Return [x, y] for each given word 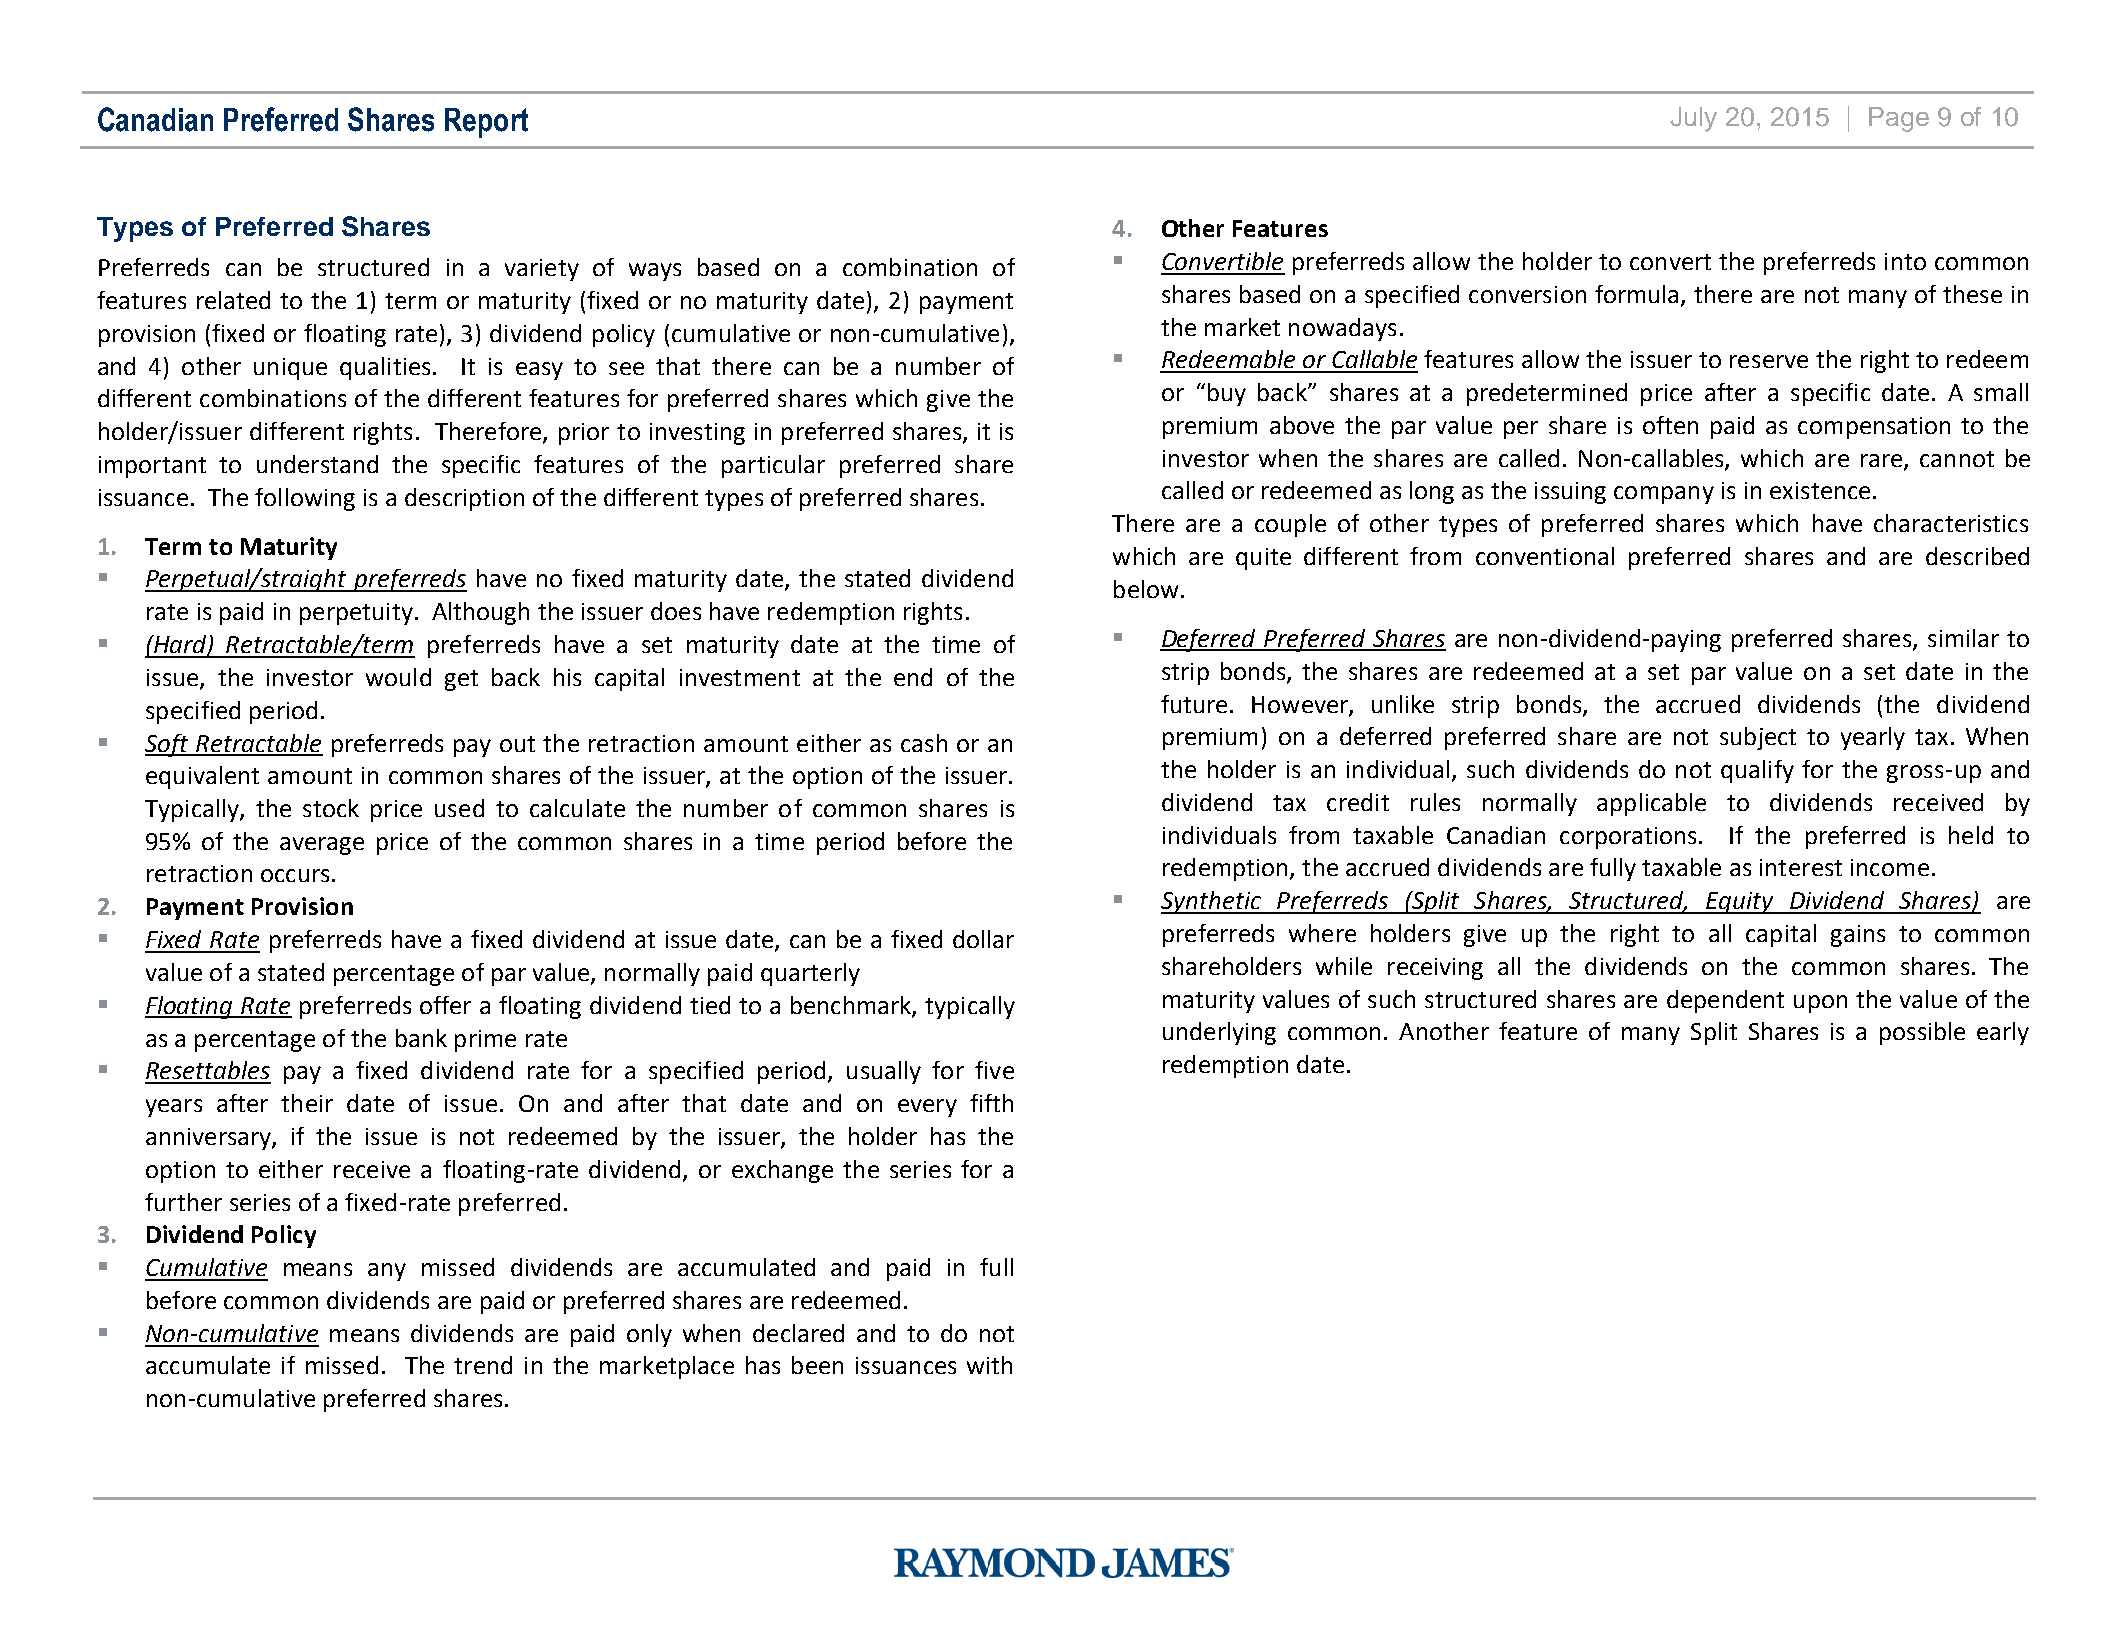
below [1146, 589]
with [989, 1365]
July [1693, 119]
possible [1922, 1033]
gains [1858, 936]
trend [483, 1365]
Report [486, 123]
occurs [295, 875]
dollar [983, 939]
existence [1820, 490]
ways [655, 272]
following [305, 499]
